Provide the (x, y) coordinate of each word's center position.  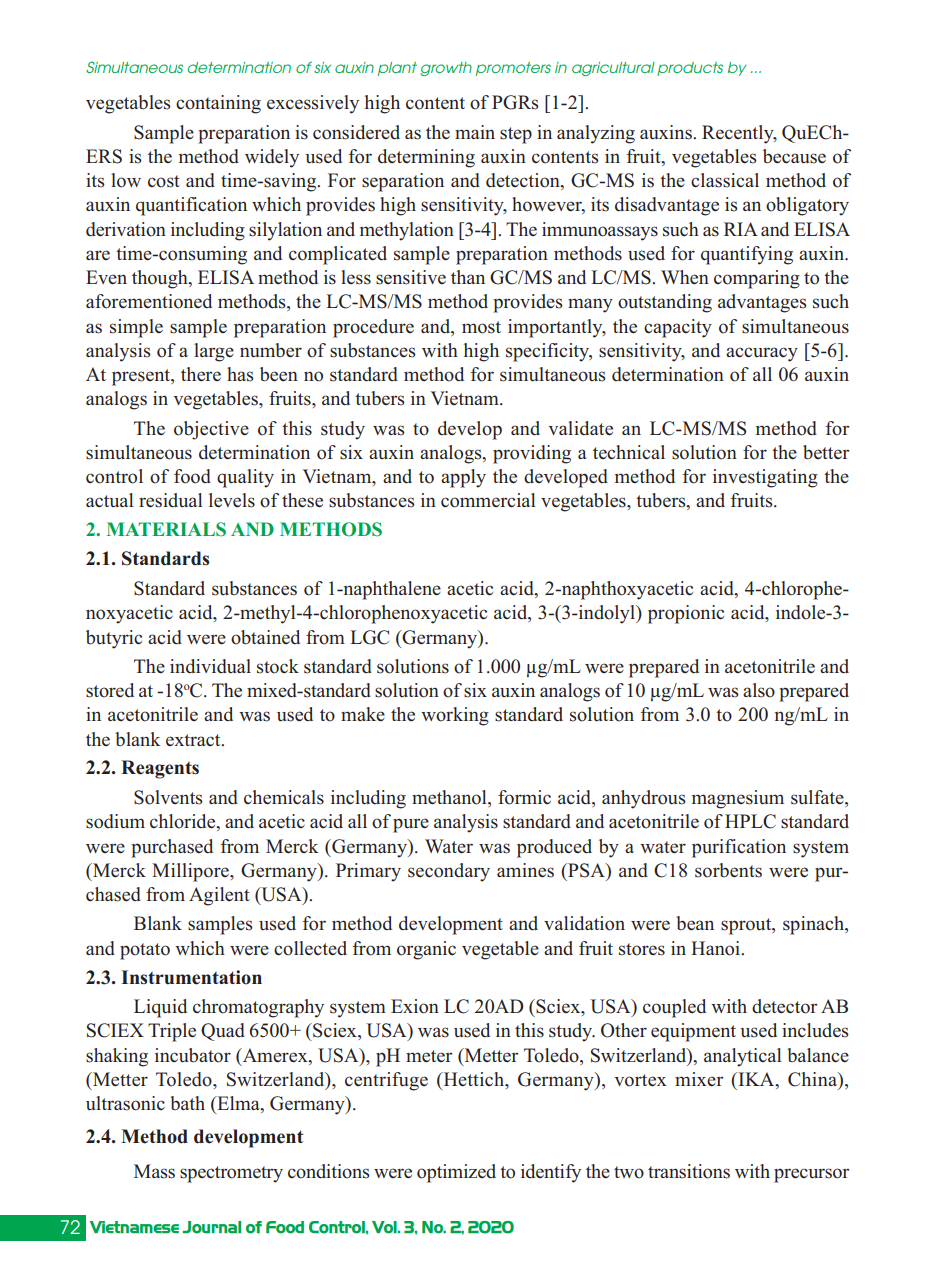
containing (218, 104)
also (759, 690)
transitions (689, 1171)
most (481, 327)
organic (426, 950)
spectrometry (231, 1174)
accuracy (762, 354)
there (201, 374)
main (475, 132)
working (455, 716)
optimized (456, 1173)
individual (210, 666)
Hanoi (717, 948)
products (690, 69)
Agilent (219, 896)
